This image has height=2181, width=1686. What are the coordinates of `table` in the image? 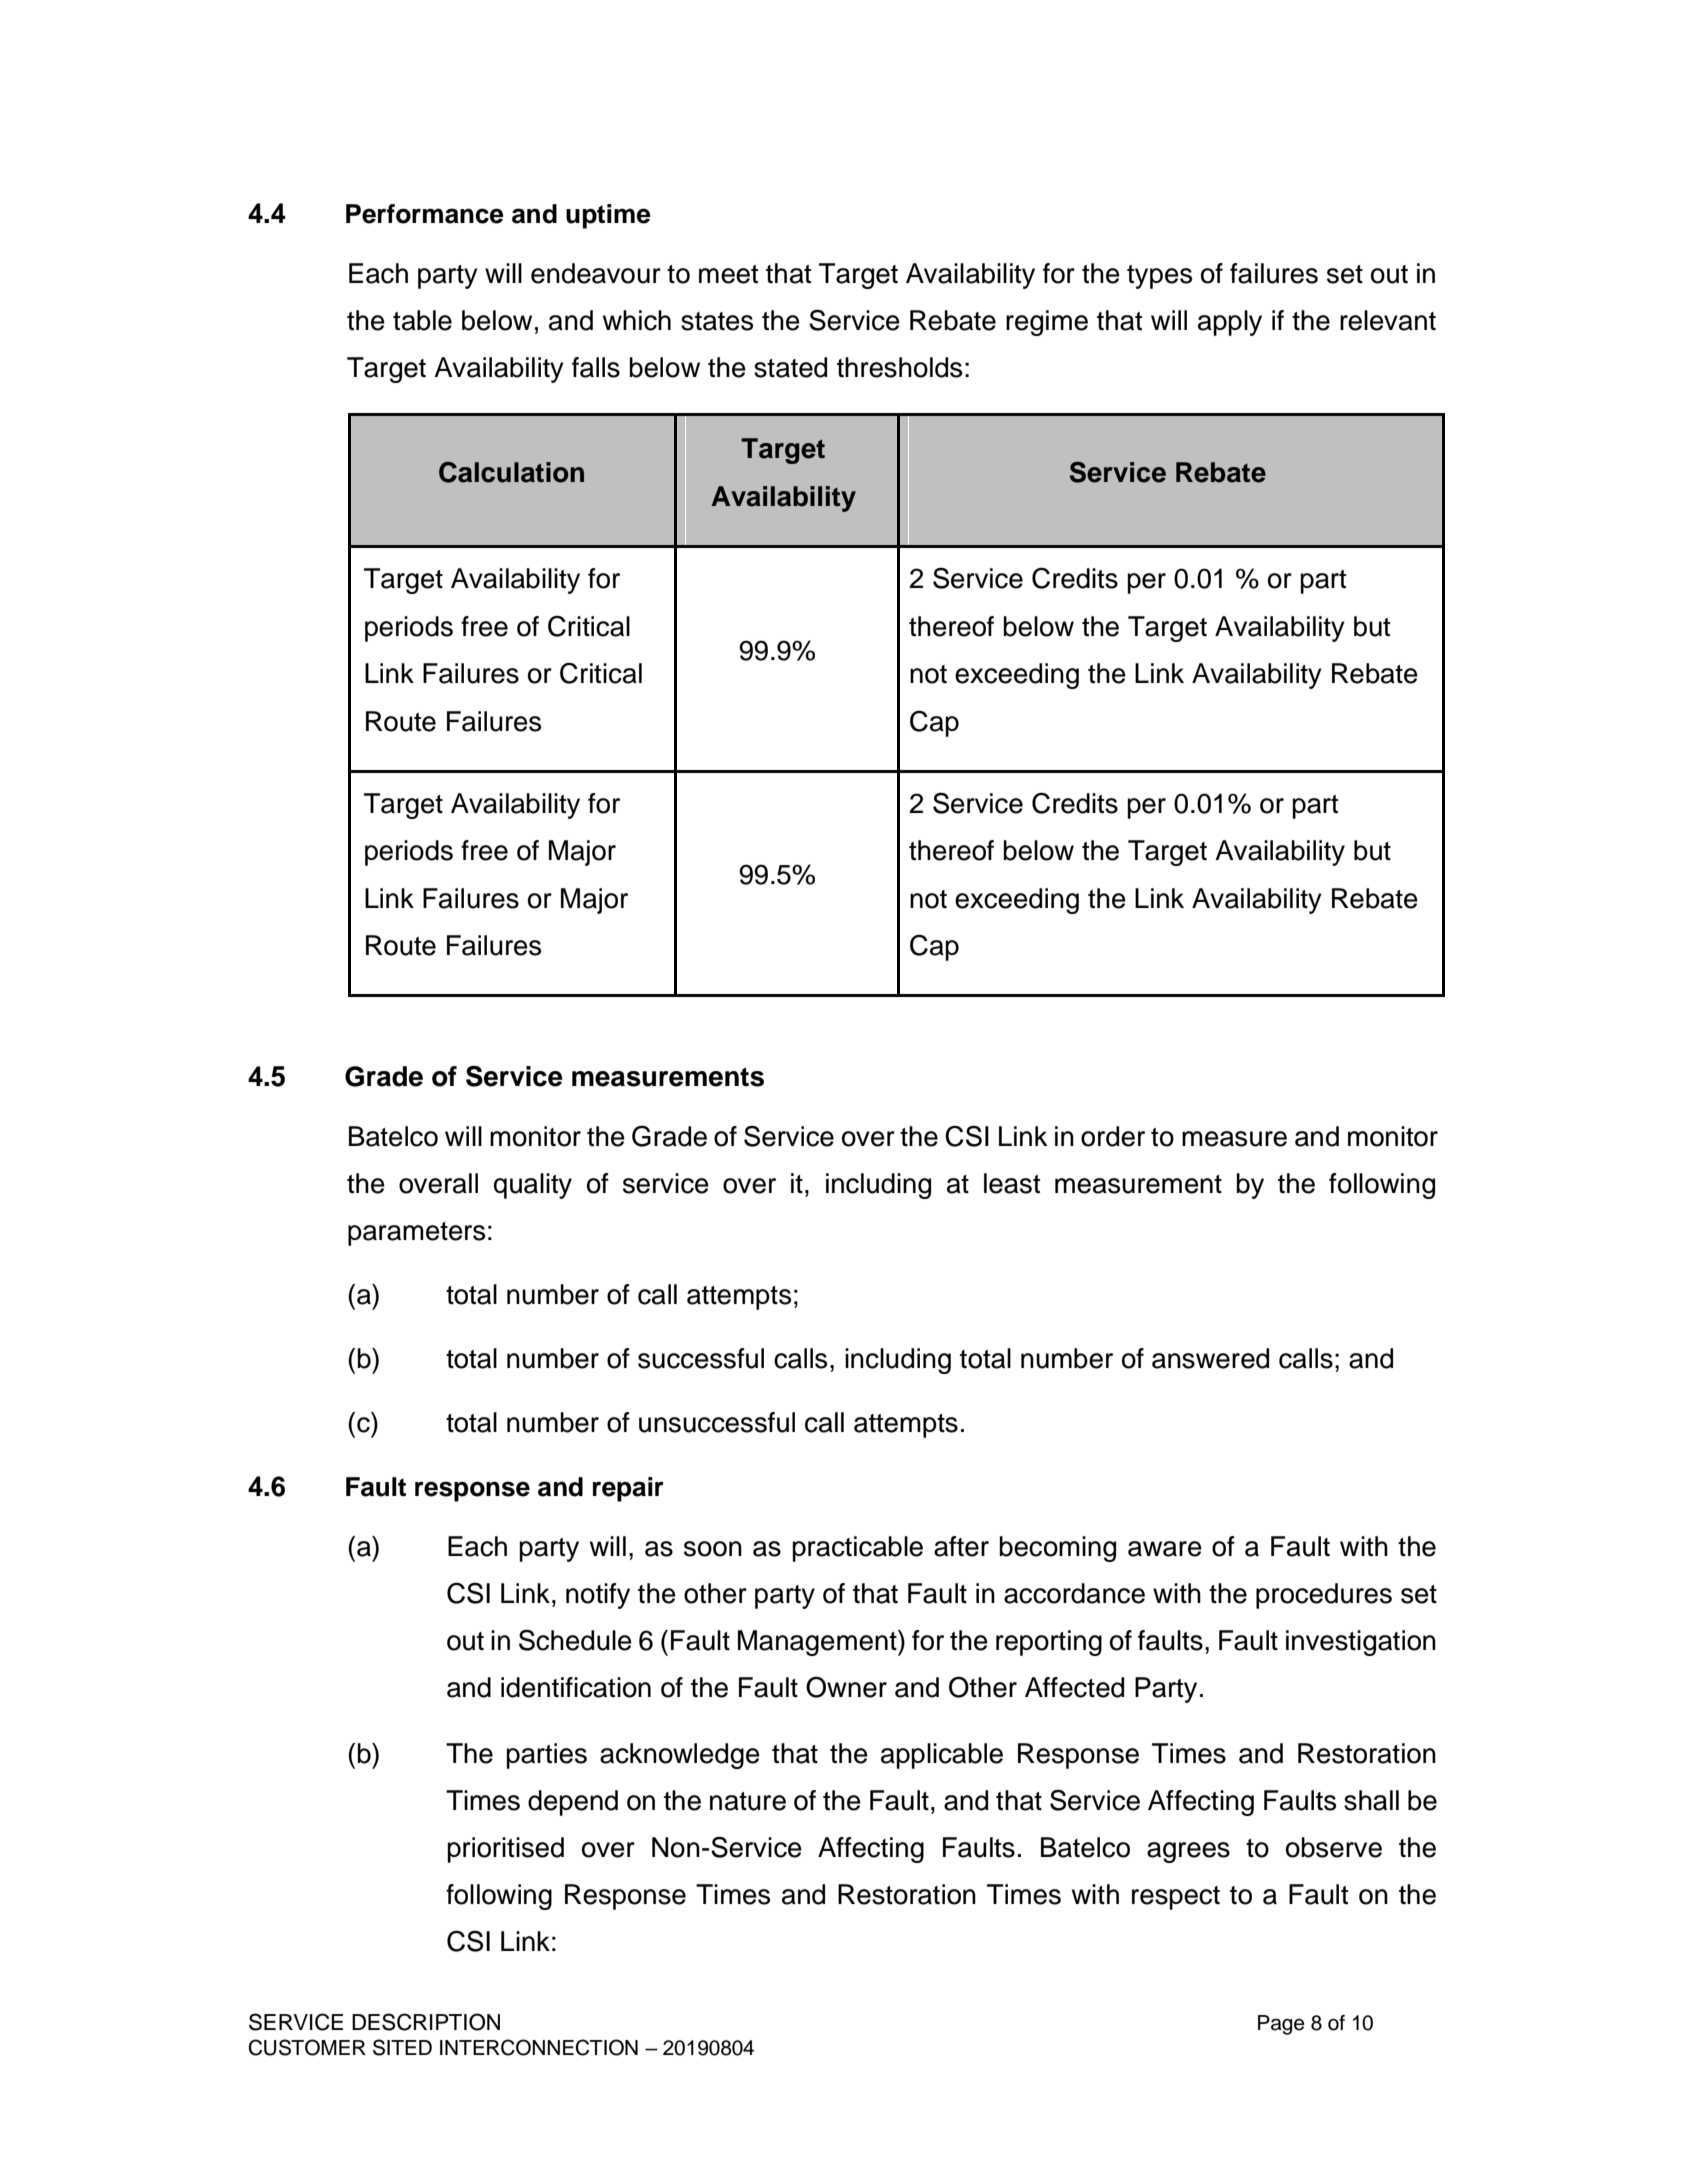 It's located at (422, 320).
